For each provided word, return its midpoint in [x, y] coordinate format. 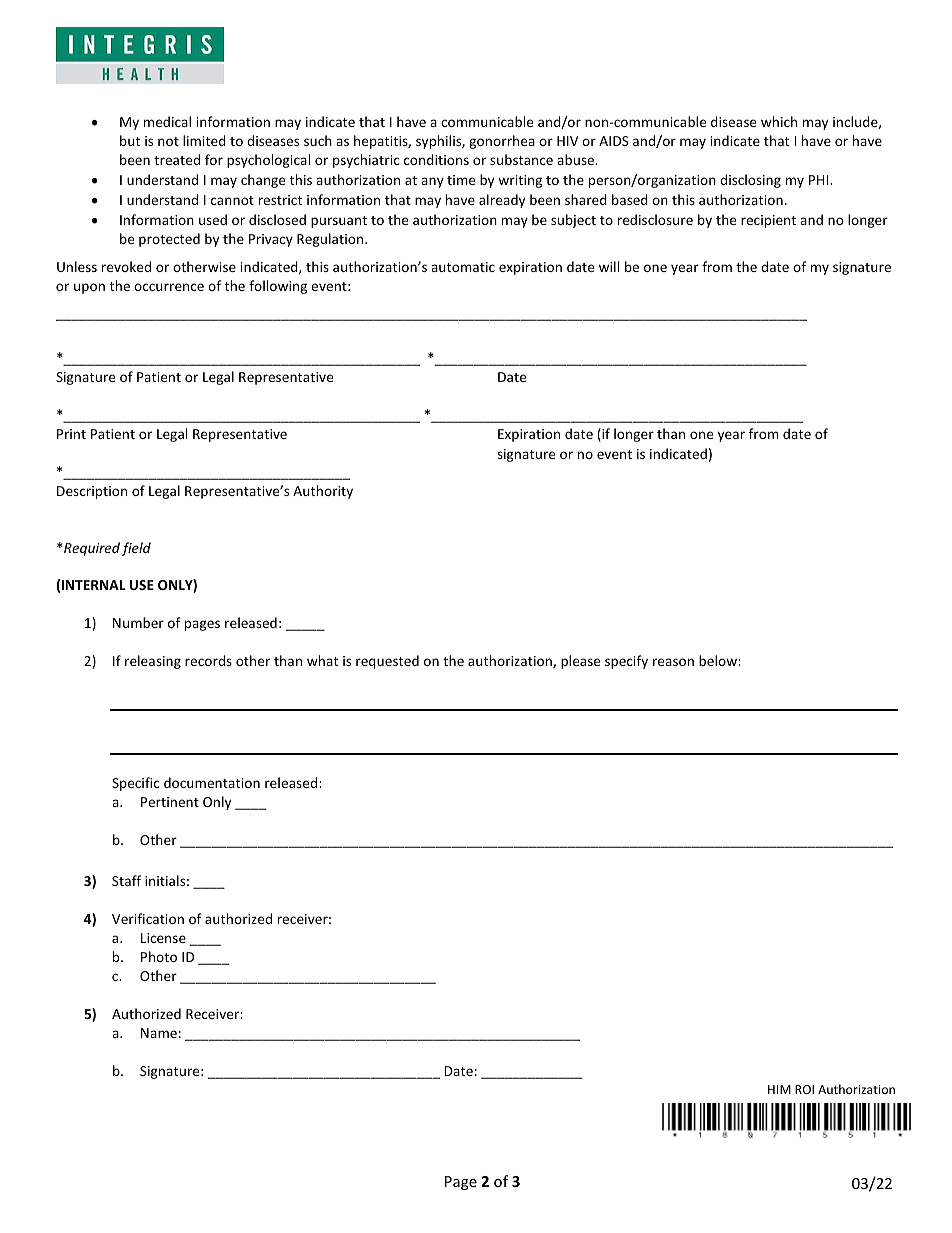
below [719, 660]
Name [159, 1033]
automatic [463, 267]
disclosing [750, 181]
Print [71, 434]
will [609, 266]
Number [138, 622]
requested [387, 662]
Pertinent [170, 802]
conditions [436, 159]
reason [673, 662]
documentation [212, 782]
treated [177, 159]
